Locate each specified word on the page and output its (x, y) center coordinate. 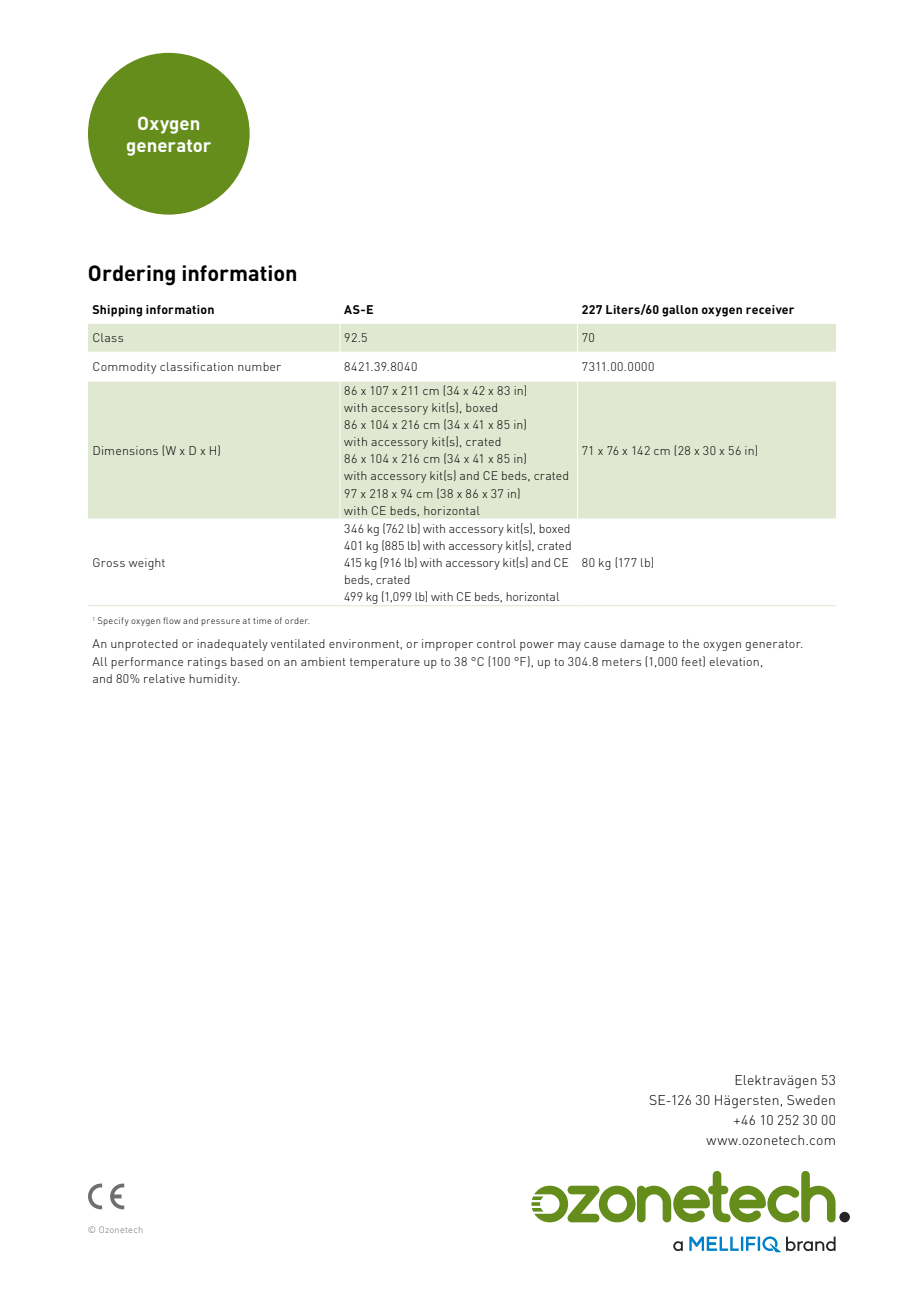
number (259, 366)
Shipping (117, 311)
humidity (214, 680)
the (690, 643)
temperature (385, 663)
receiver (770, 309)
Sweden (811, 1100)
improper (447, 645)
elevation (734, 661)
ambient (323, 661)
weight (147, 564)
